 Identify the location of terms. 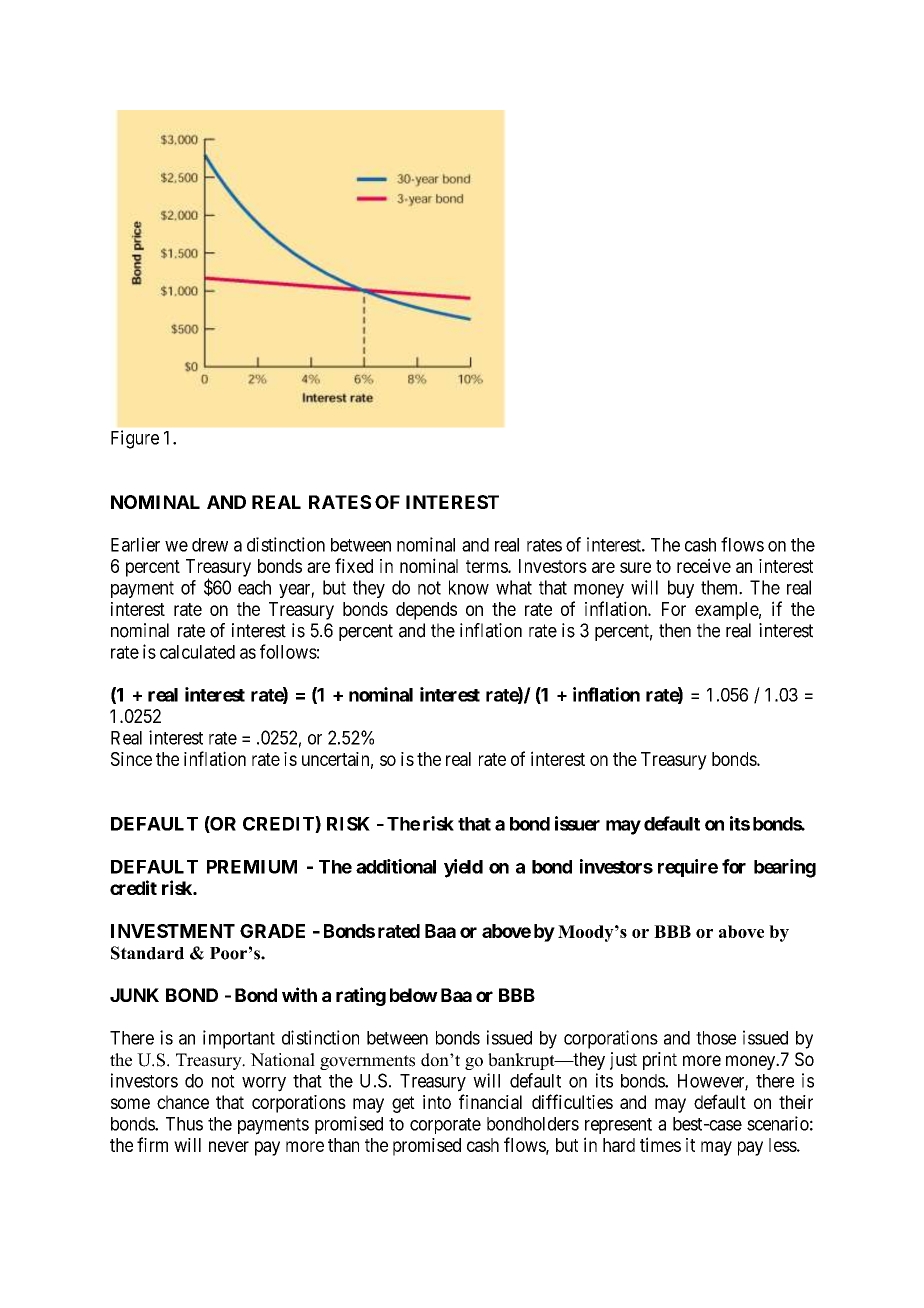
(487, 566).
